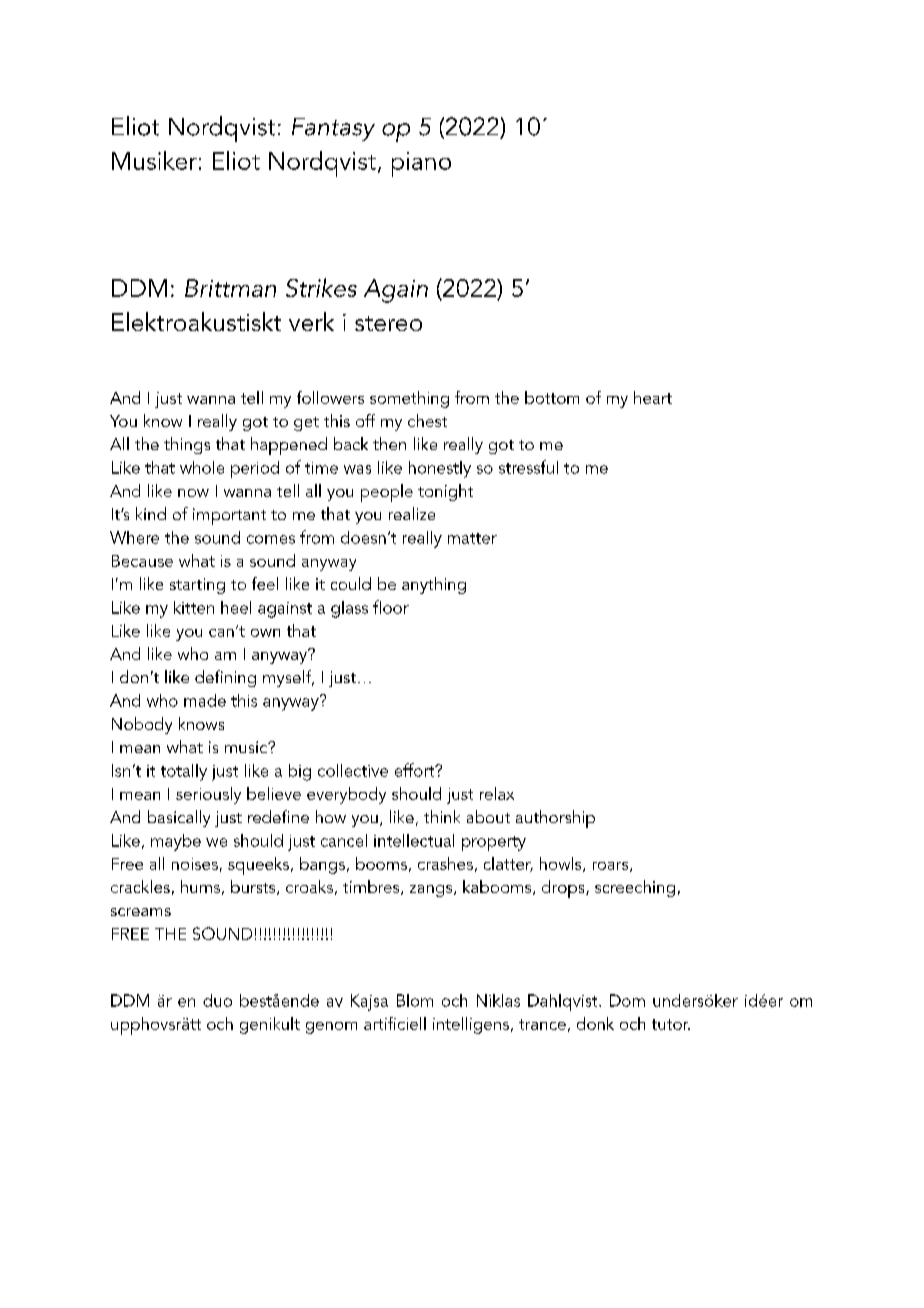 Image resolution: width=924 pixels, height=1308 pixels. Describe the element at coordinates (416, 770) in the image. I see `effort` at that location.
